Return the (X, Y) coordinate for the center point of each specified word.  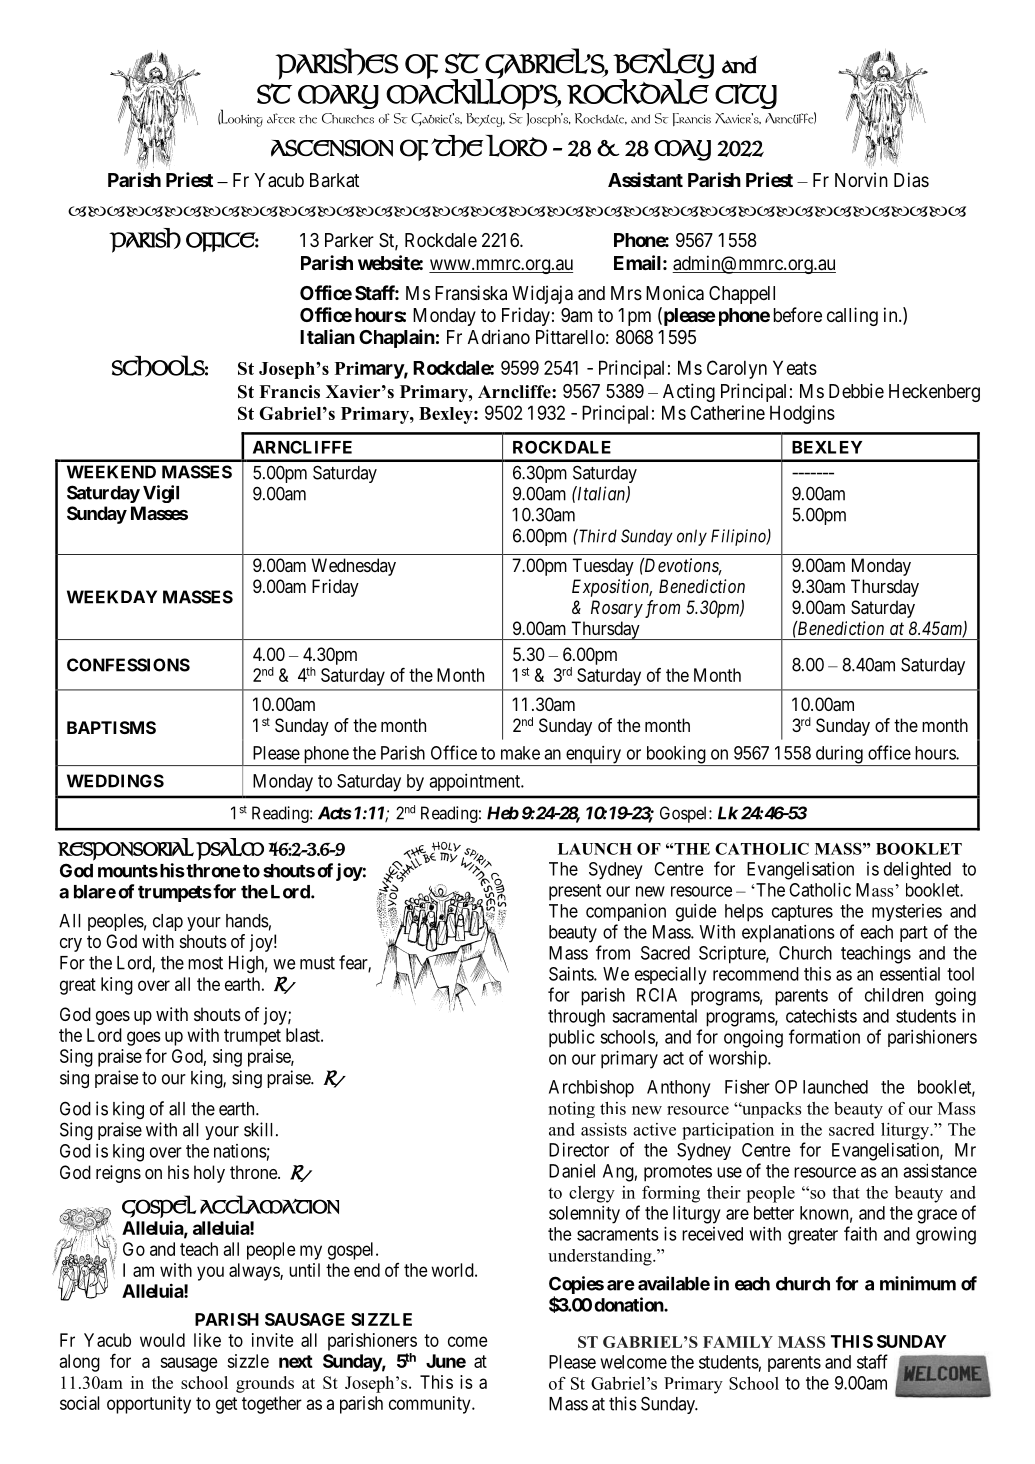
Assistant (645, 179)
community (431, 1405)
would (162, 1340)
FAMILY (738, 1342)
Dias (911, 180)
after (281, 118)
